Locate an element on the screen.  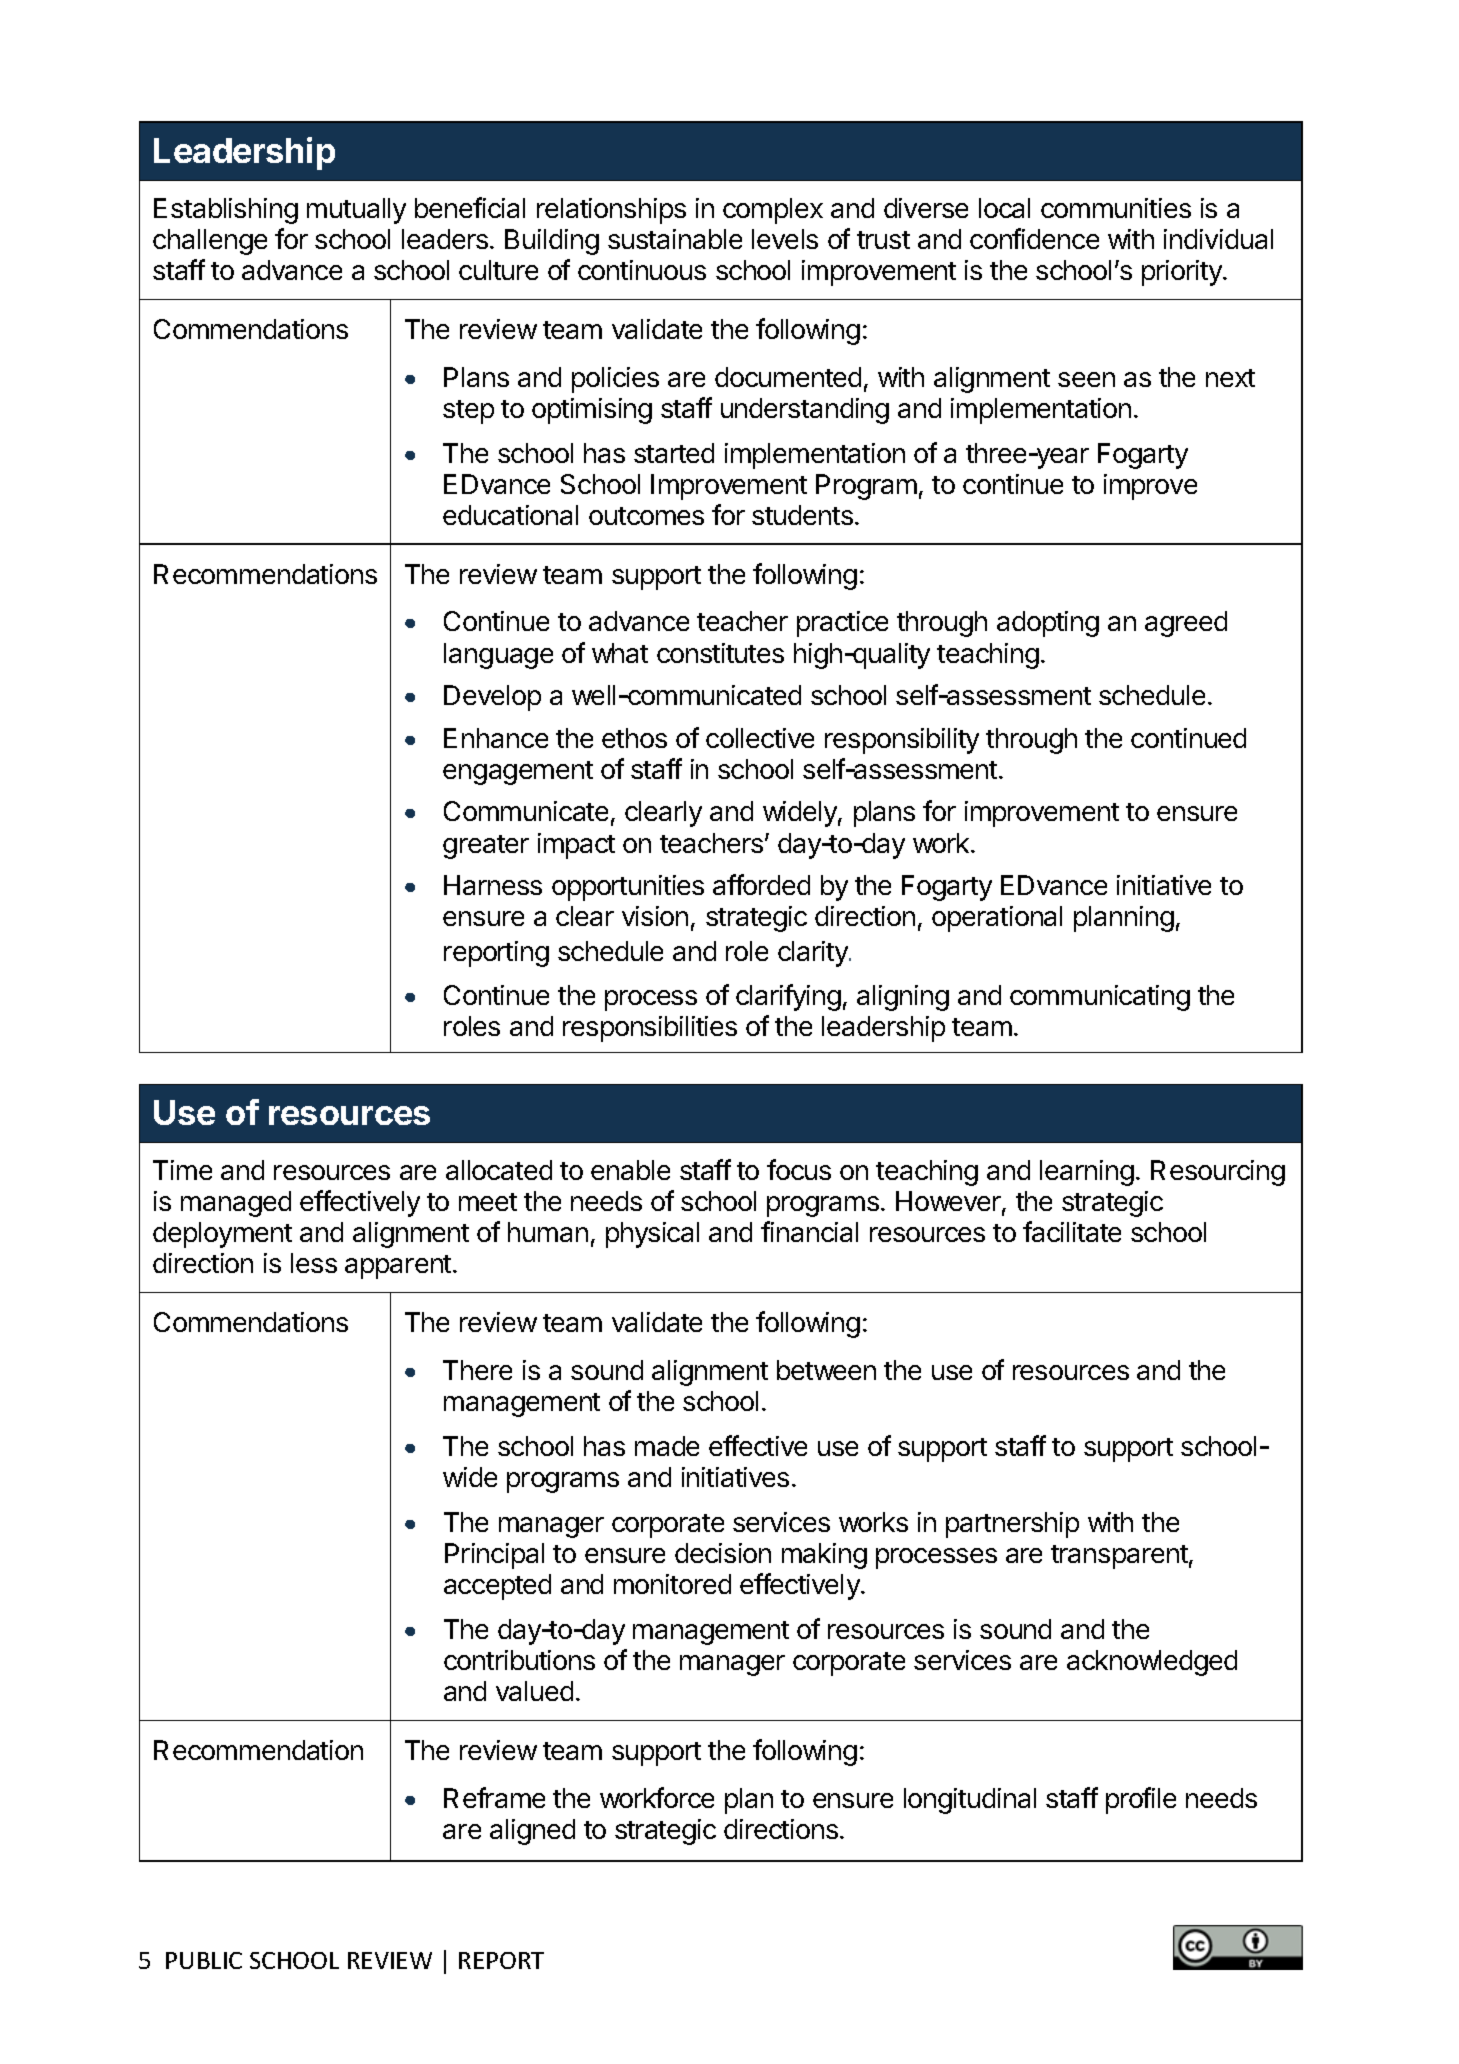
sustainable is located at coordinates (675, 239).
